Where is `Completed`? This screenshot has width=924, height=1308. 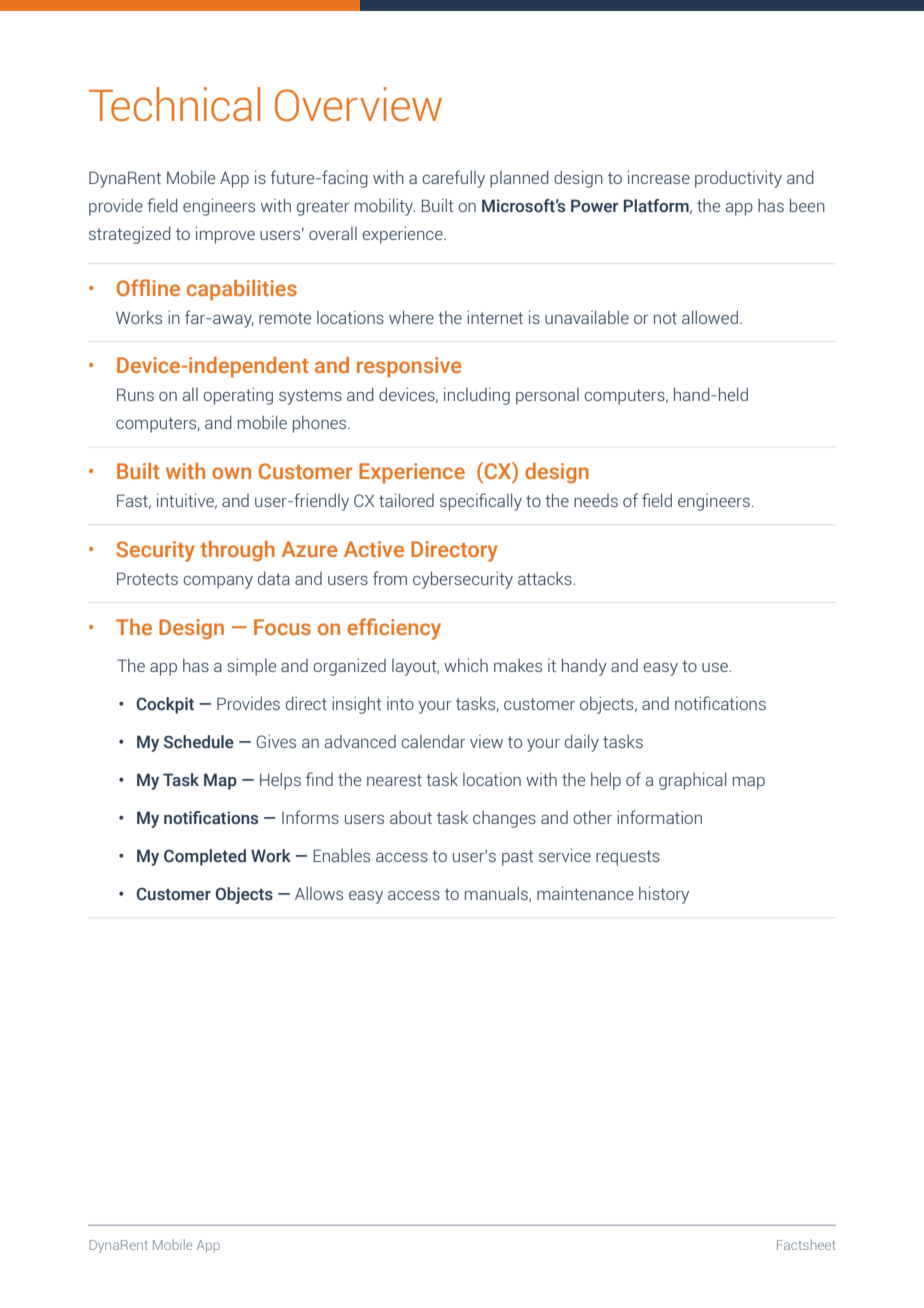 Completed is located at coordinates (205, 857).
